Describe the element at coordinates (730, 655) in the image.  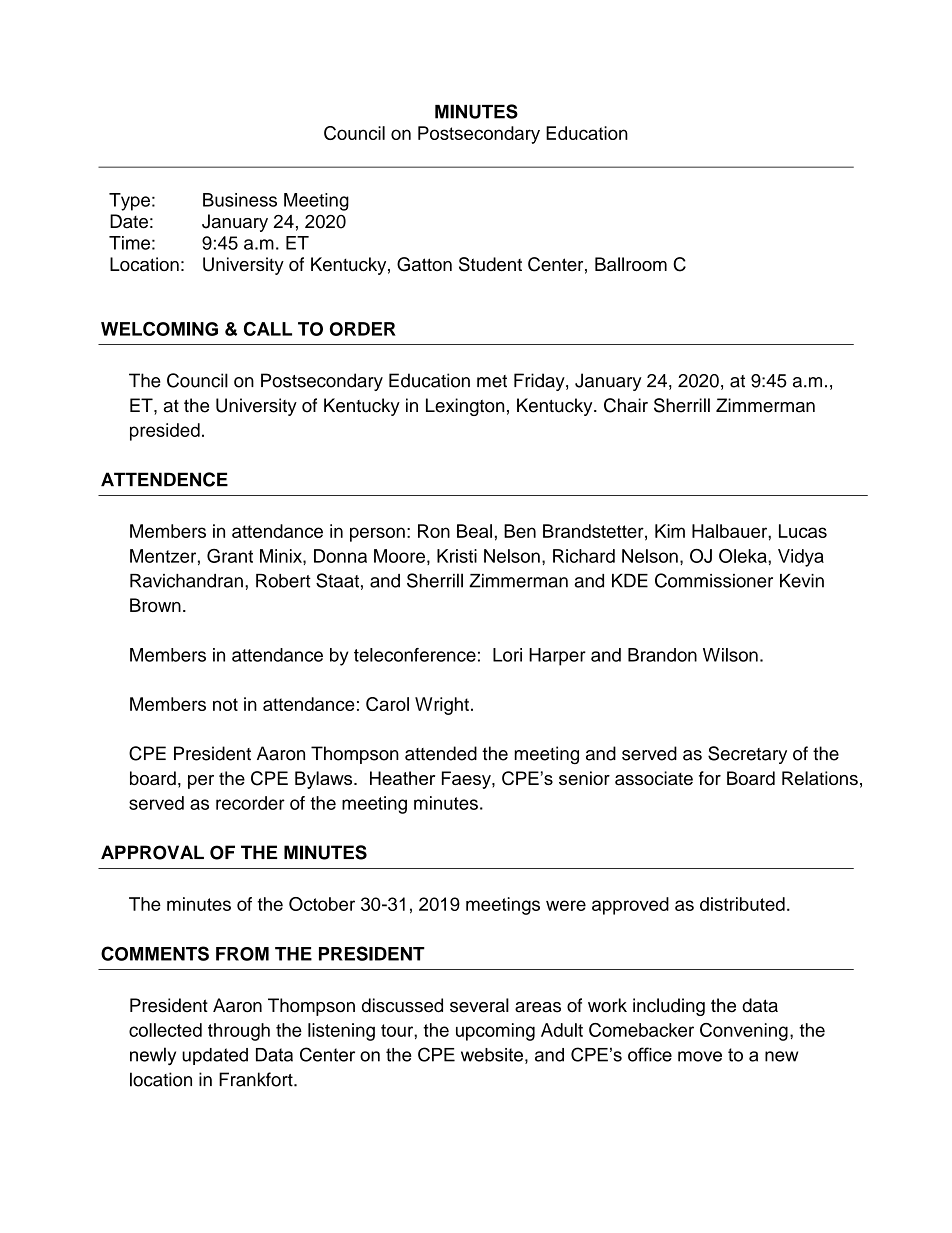
I see `Wilson` at that location.
